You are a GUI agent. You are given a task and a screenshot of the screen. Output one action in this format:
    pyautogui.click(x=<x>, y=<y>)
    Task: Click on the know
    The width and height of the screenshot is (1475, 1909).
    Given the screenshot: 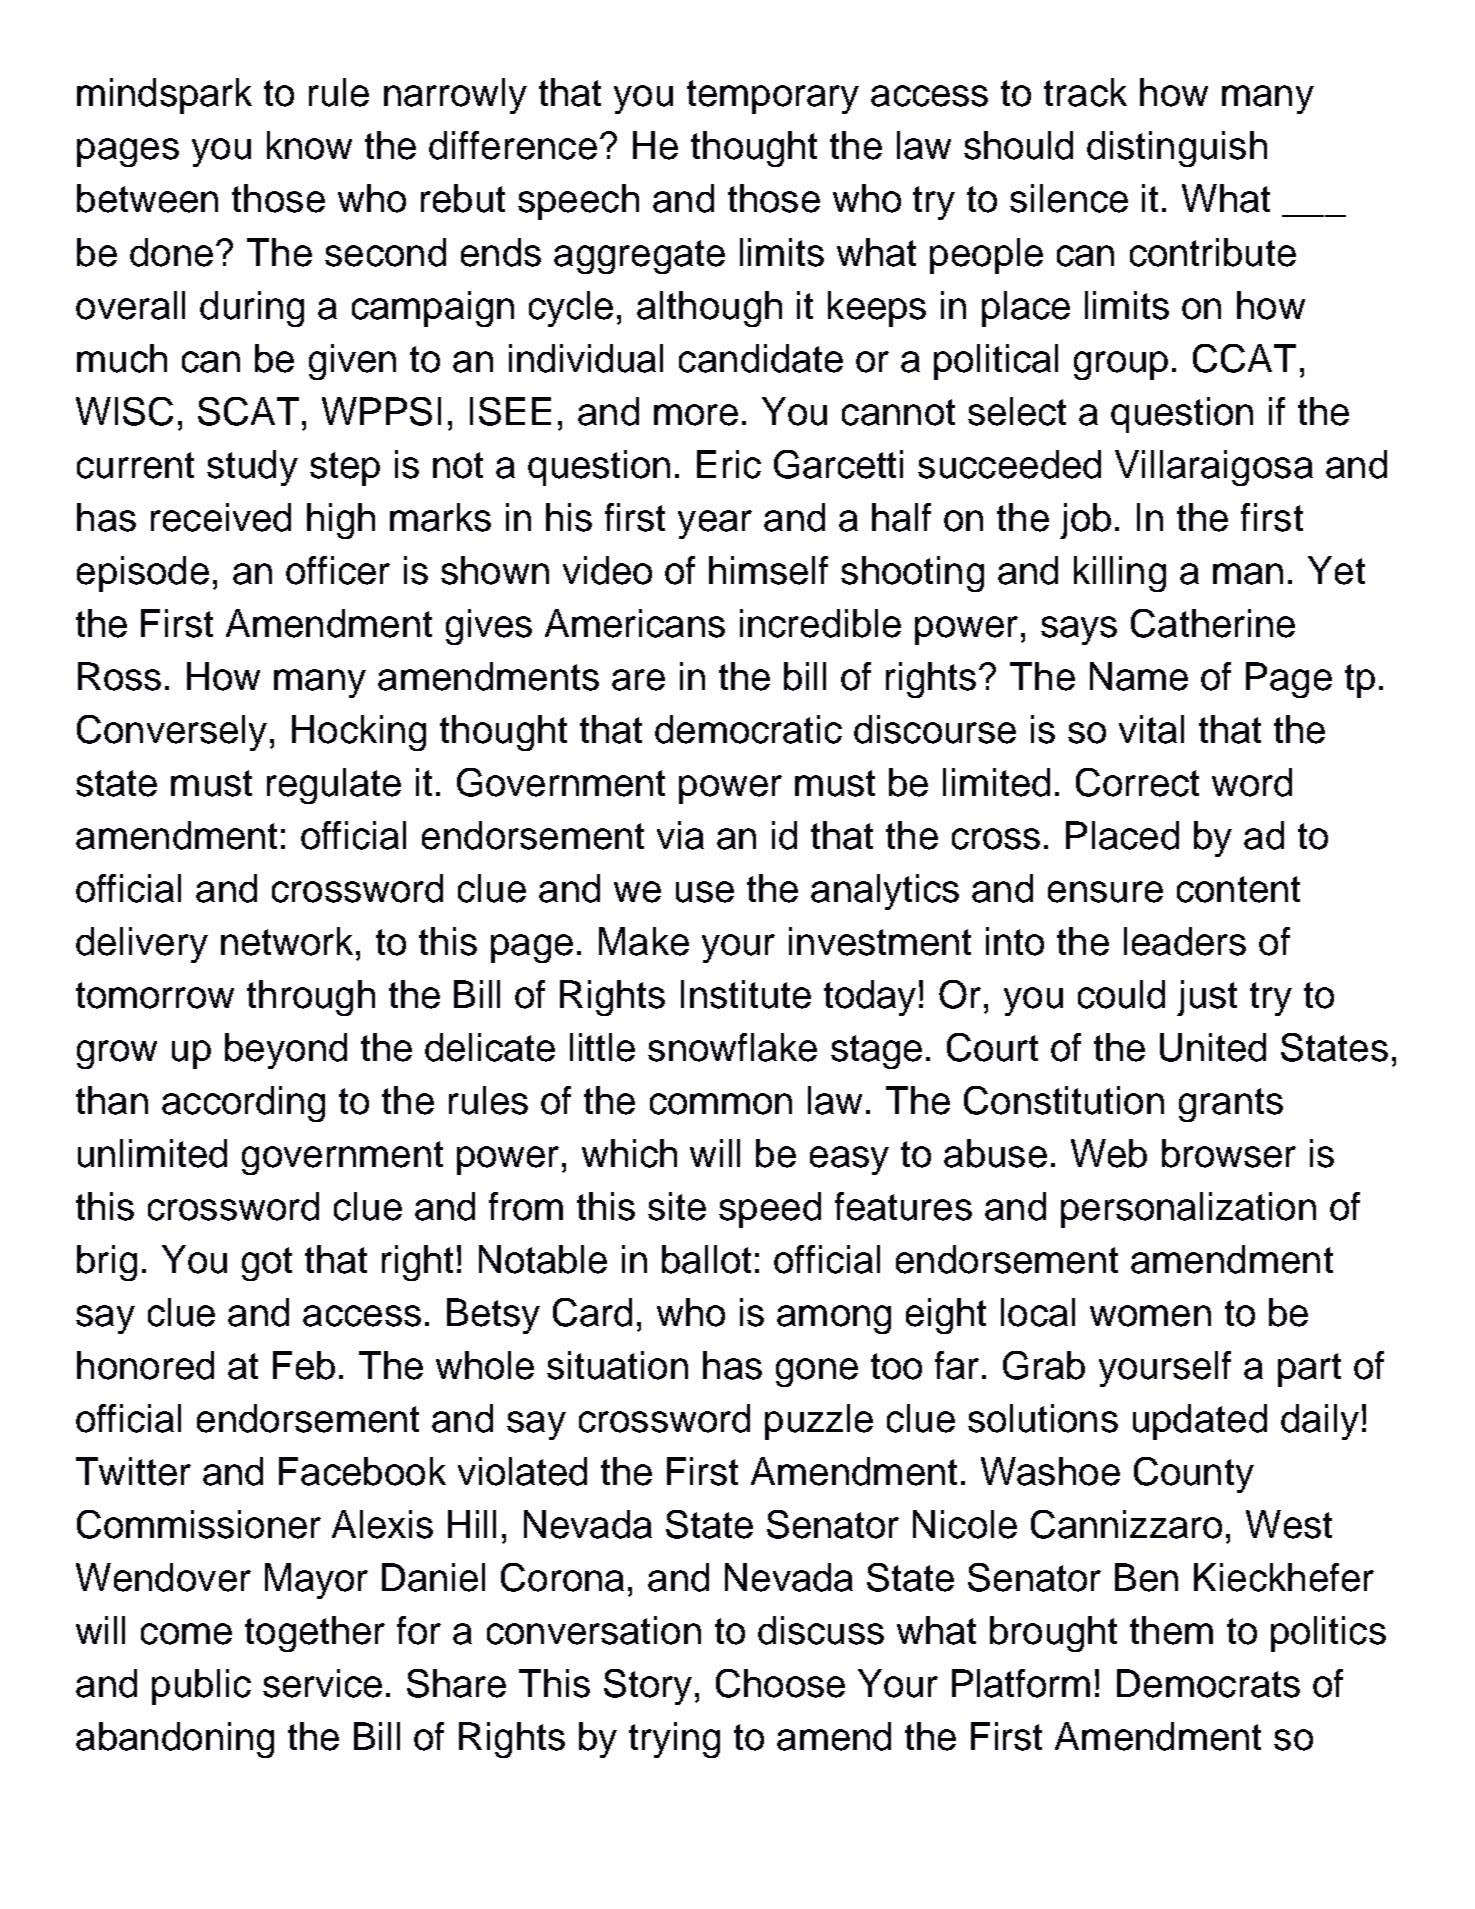 What is the action you would take?
    pyautogui.click(x=309, y=145)
